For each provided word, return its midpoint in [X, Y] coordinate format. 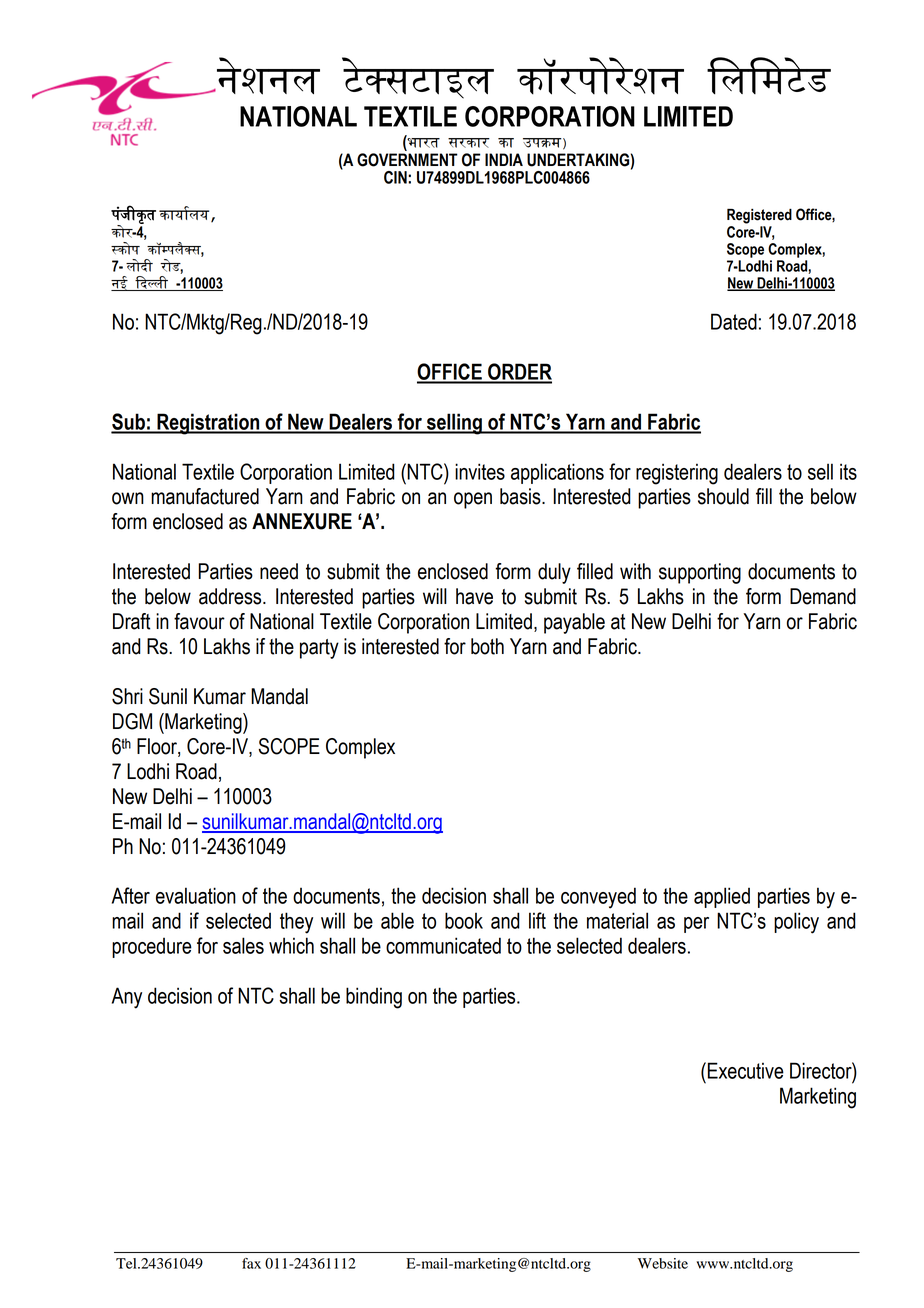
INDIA [504, 159]
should [723, 496]
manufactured [205, 496]
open [473, 500]
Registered [759, 216]
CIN [396, 177]
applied [722, 897]
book [464, 920]
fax [251, 1263]
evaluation [196, 895]
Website [663, 1263]
